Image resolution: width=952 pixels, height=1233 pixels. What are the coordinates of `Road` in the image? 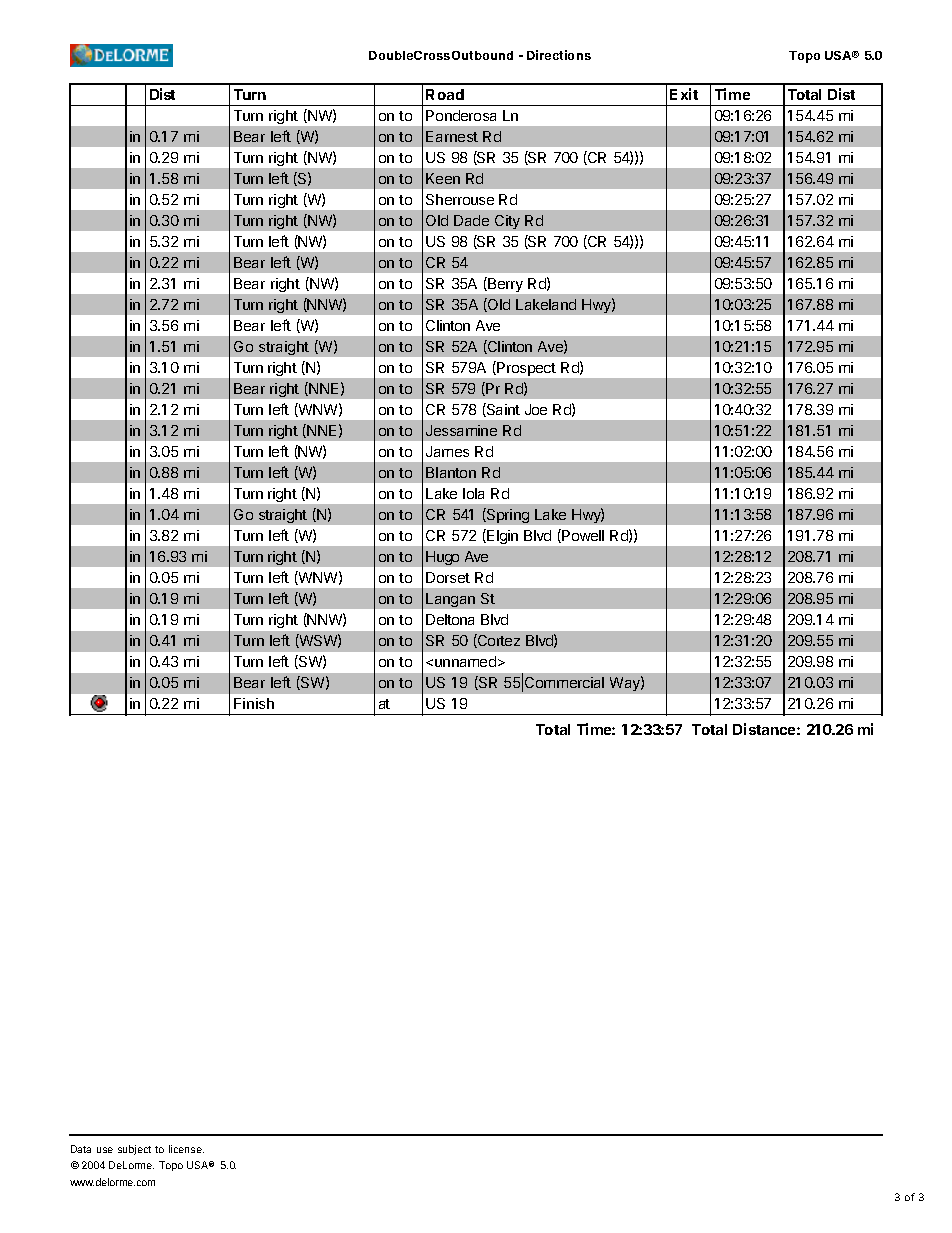 It's located at (445, 94).
